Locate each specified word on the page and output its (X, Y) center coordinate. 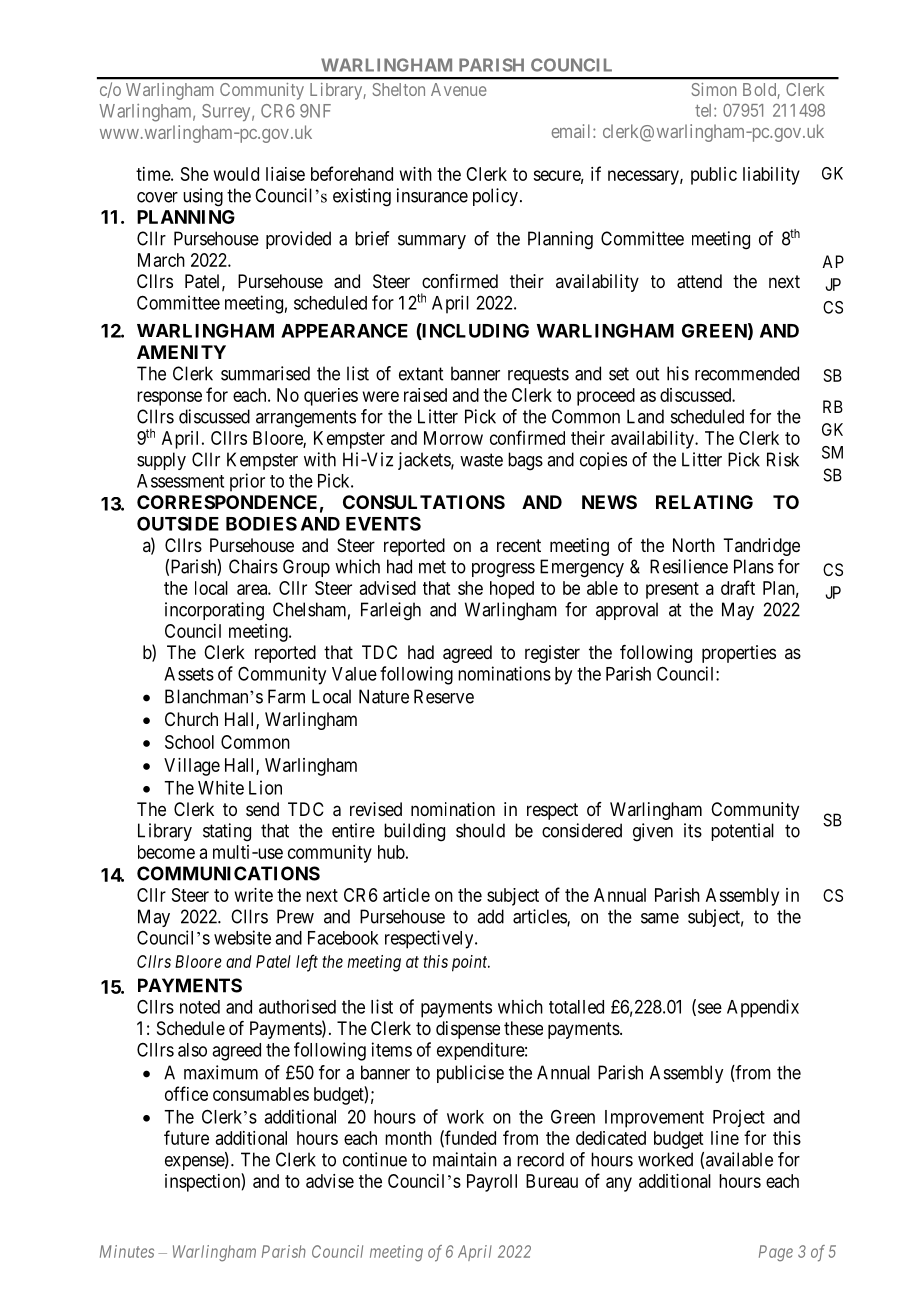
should (480, 830)
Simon (714, 89)
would (236, 174)
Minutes (127, 1251)
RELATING (704, 502)
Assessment (180, 481)
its (693, 830)
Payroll (492, 1183)
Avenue (459, 89)
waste (481, 460)
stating (227, 832)
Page (776, 1253)
